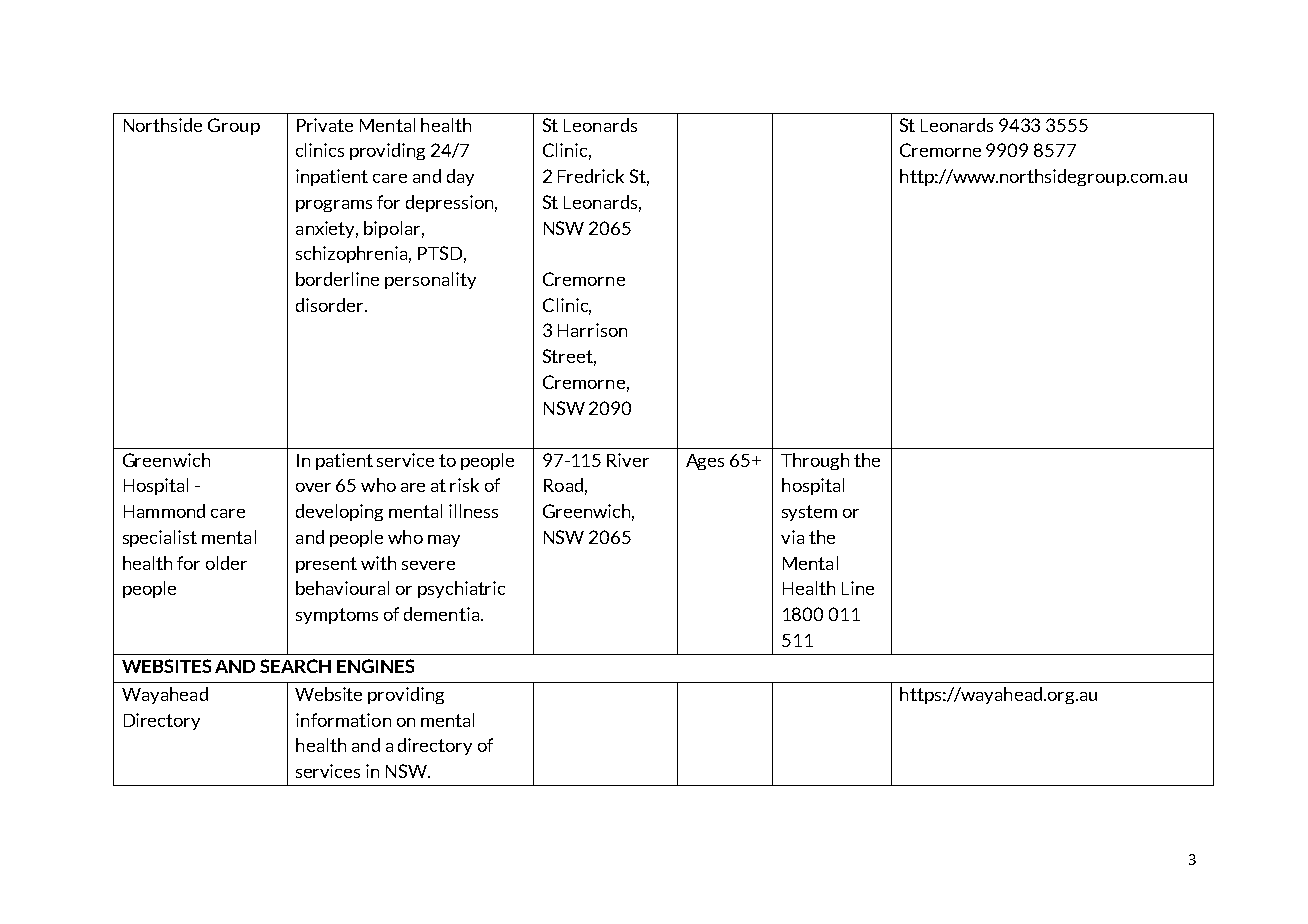  Describe the element at coordinates (313, 487) in the screenshot. I see `over` at that location.
